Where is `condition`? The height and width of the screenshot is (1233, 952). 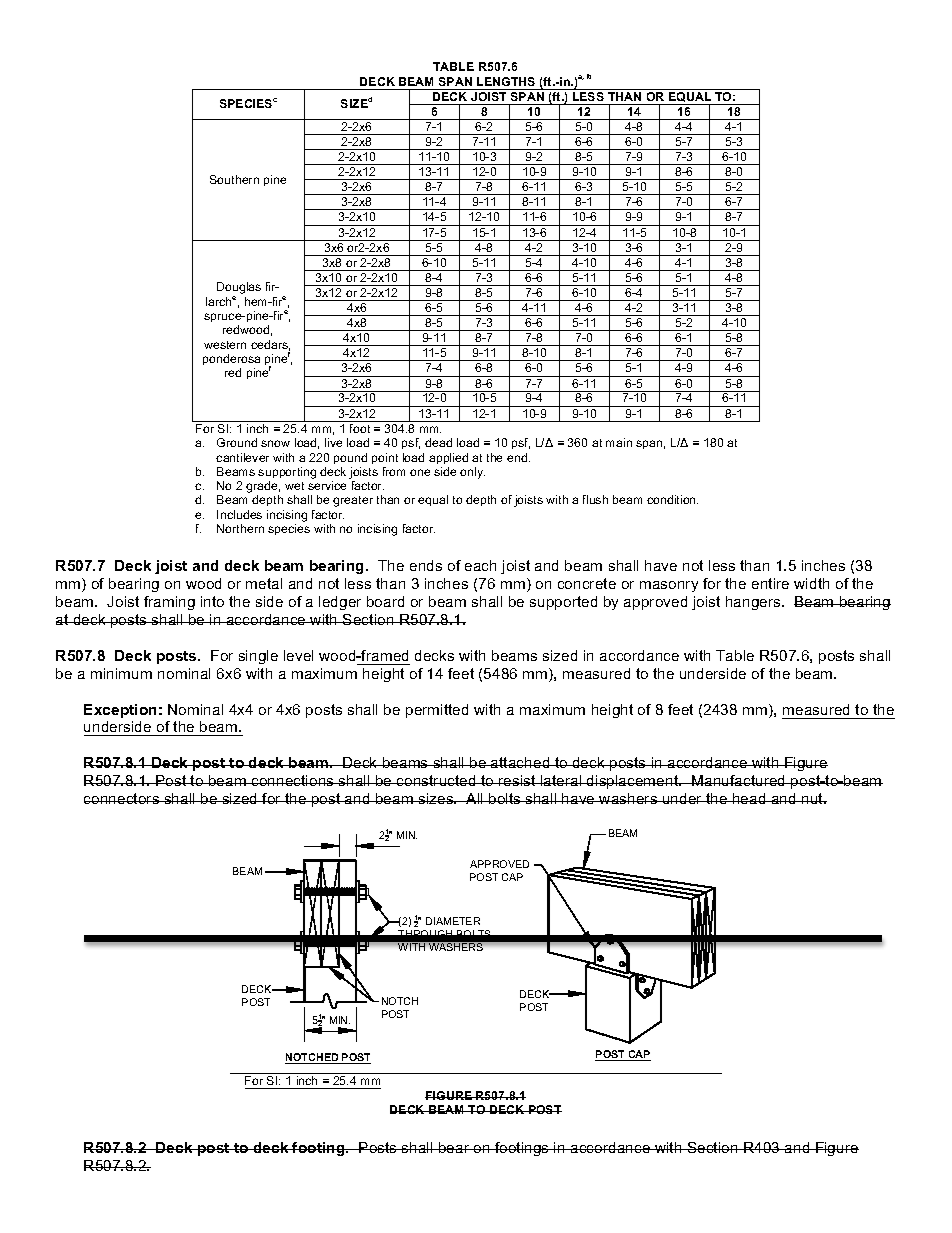 condition is located at coordinates (672, 499).
